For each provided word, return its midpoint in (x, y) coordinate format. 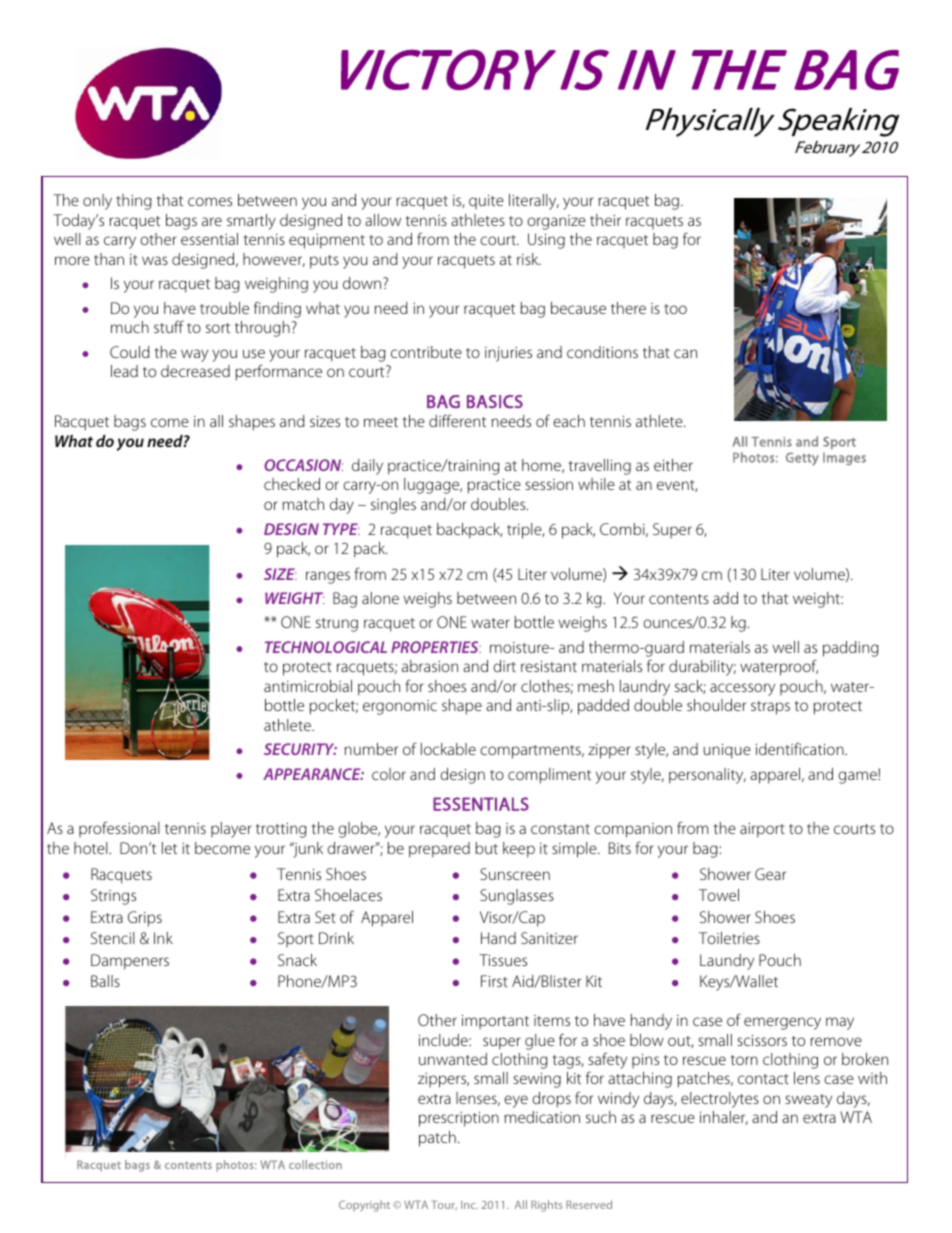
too (675, 309)
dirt (504, 666)
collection (315, 1164)
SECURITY (300, 749)
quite (486, 202)
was (155, 260)
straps (770, 708)
